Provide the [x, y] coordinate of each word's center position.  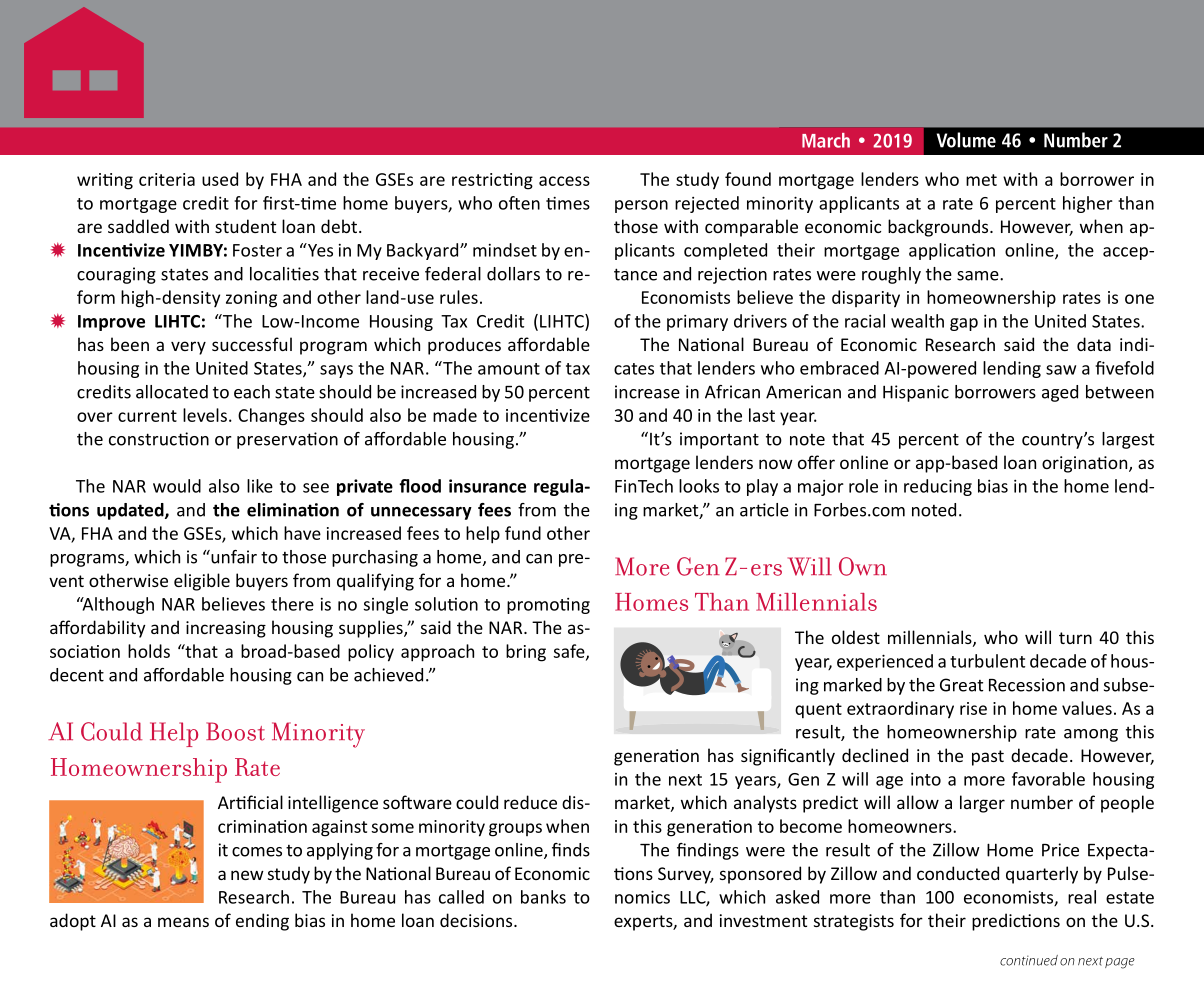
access [564, 181]
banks [543, 897]
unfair [233, 557]
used [220, 179]
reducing [938, 487]
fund [523, 533]
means [183, 922]
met [981, 180]
